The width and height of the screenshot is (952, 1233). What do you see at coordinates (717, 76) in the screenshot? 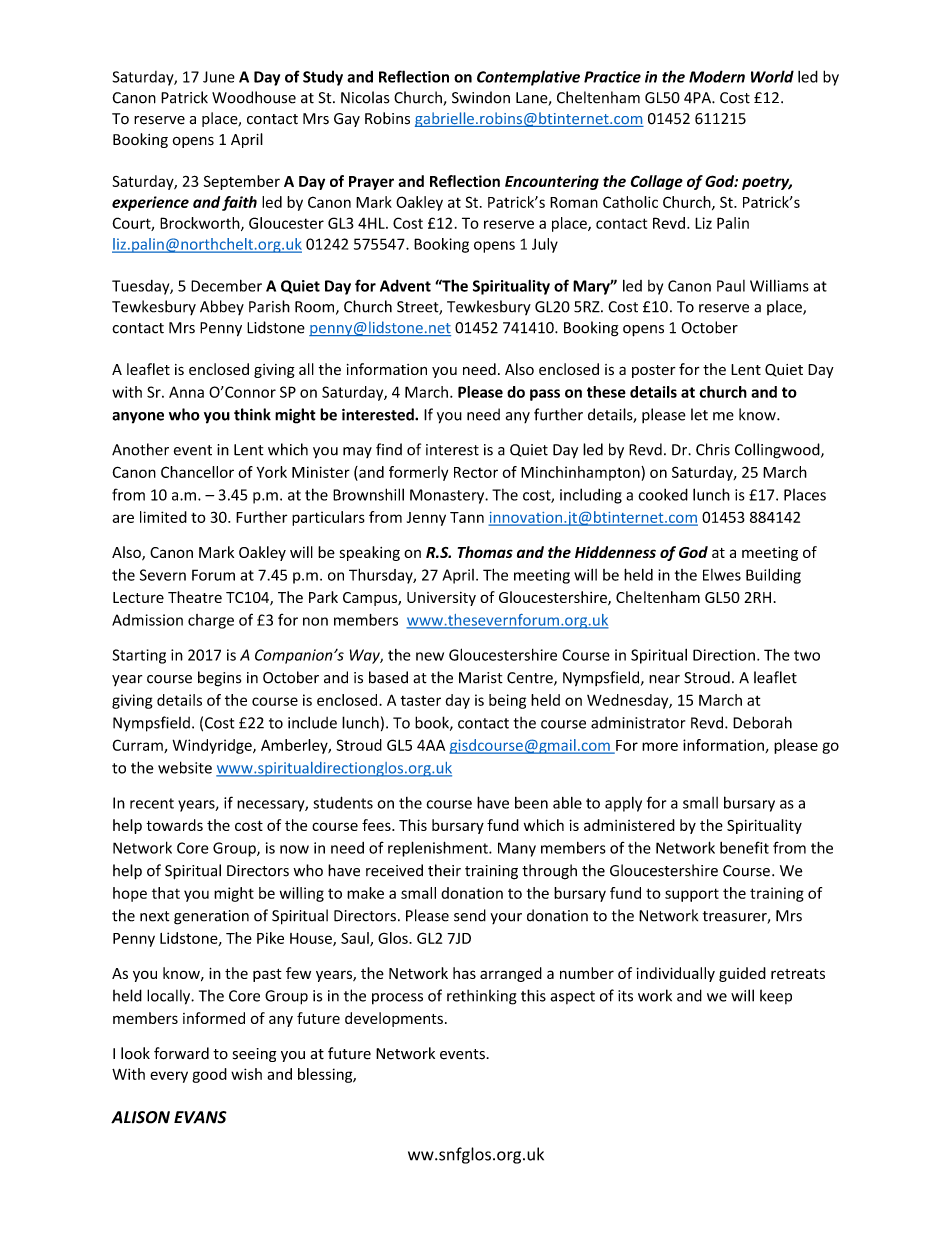
I see `Modern` at bounding box center [717, 76].
